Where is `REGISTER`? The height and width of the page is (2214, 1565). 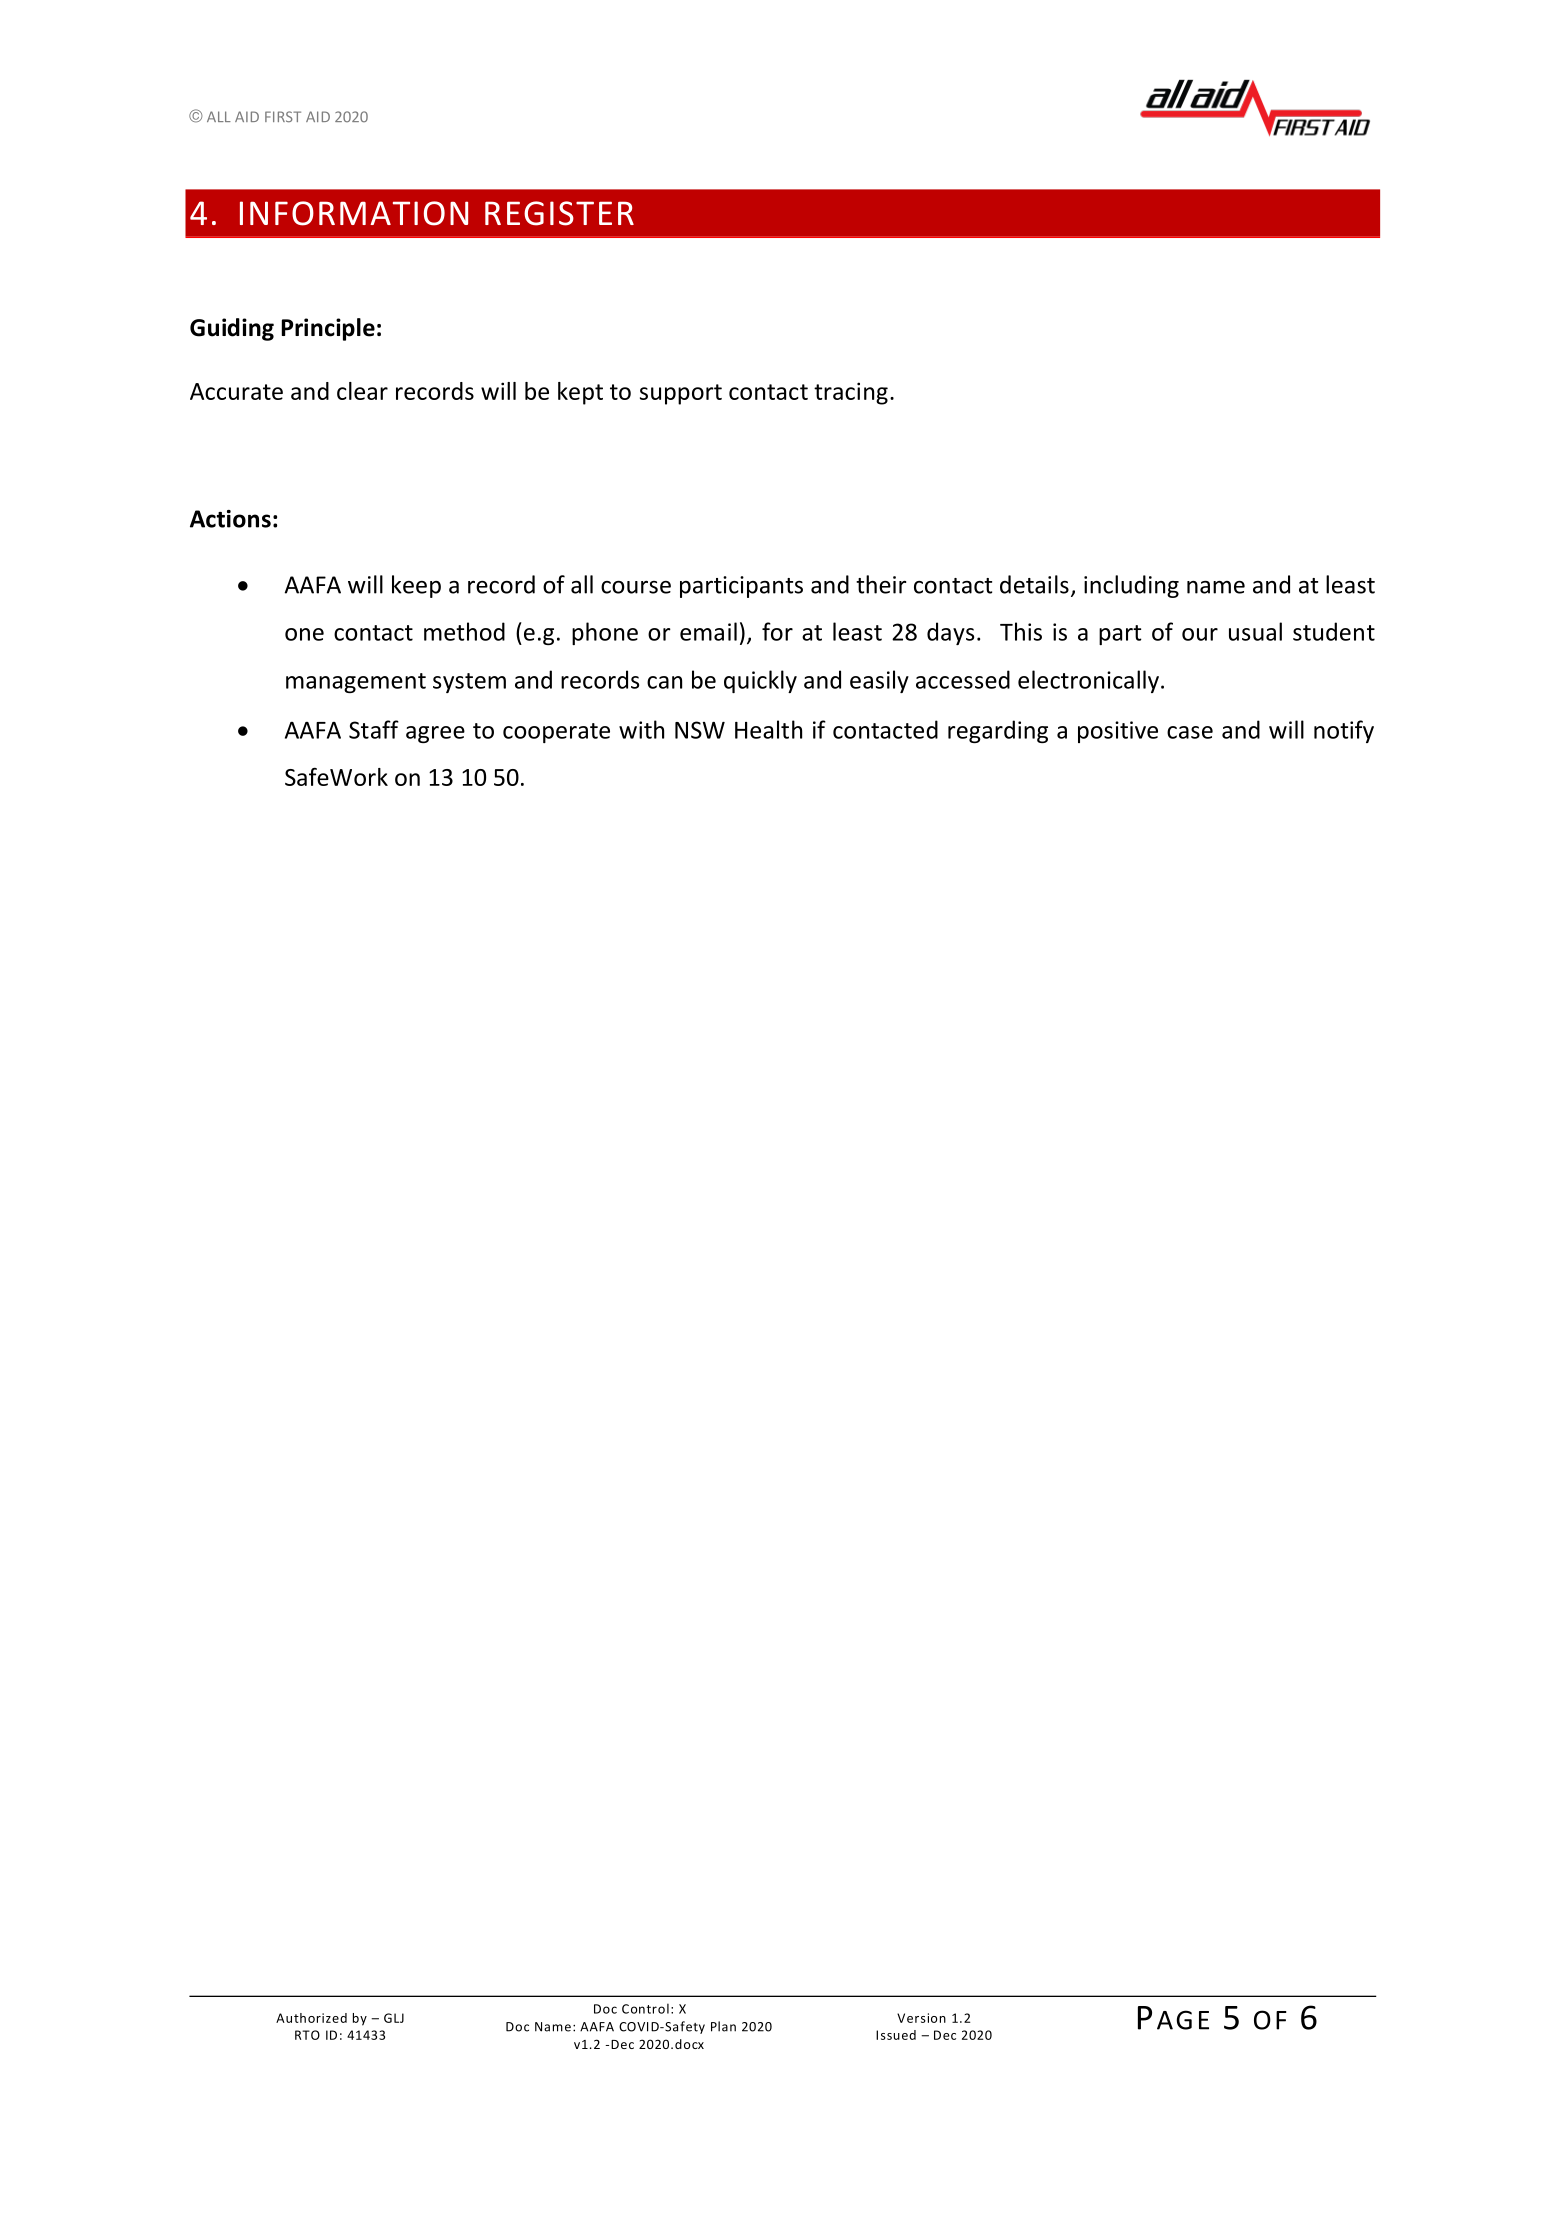
REGISTER is located at coordinates (559, 213).
